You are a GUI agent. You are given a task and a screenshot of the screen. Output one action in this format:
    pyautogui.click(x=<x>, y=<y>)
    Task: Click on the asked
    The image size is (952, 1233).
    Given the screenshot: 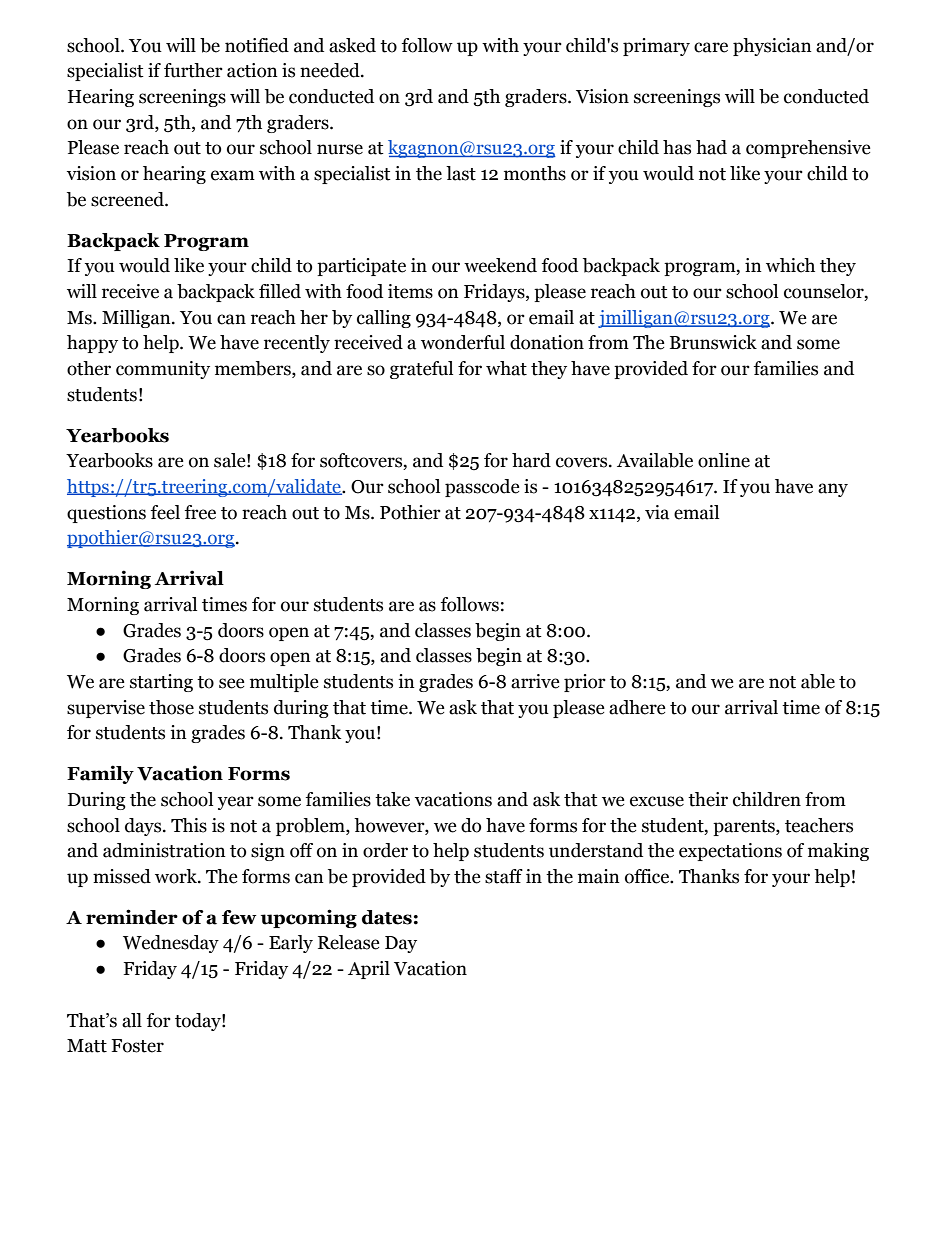 What is the action you would take?
    pyautogui.click(x=352, y=45)
